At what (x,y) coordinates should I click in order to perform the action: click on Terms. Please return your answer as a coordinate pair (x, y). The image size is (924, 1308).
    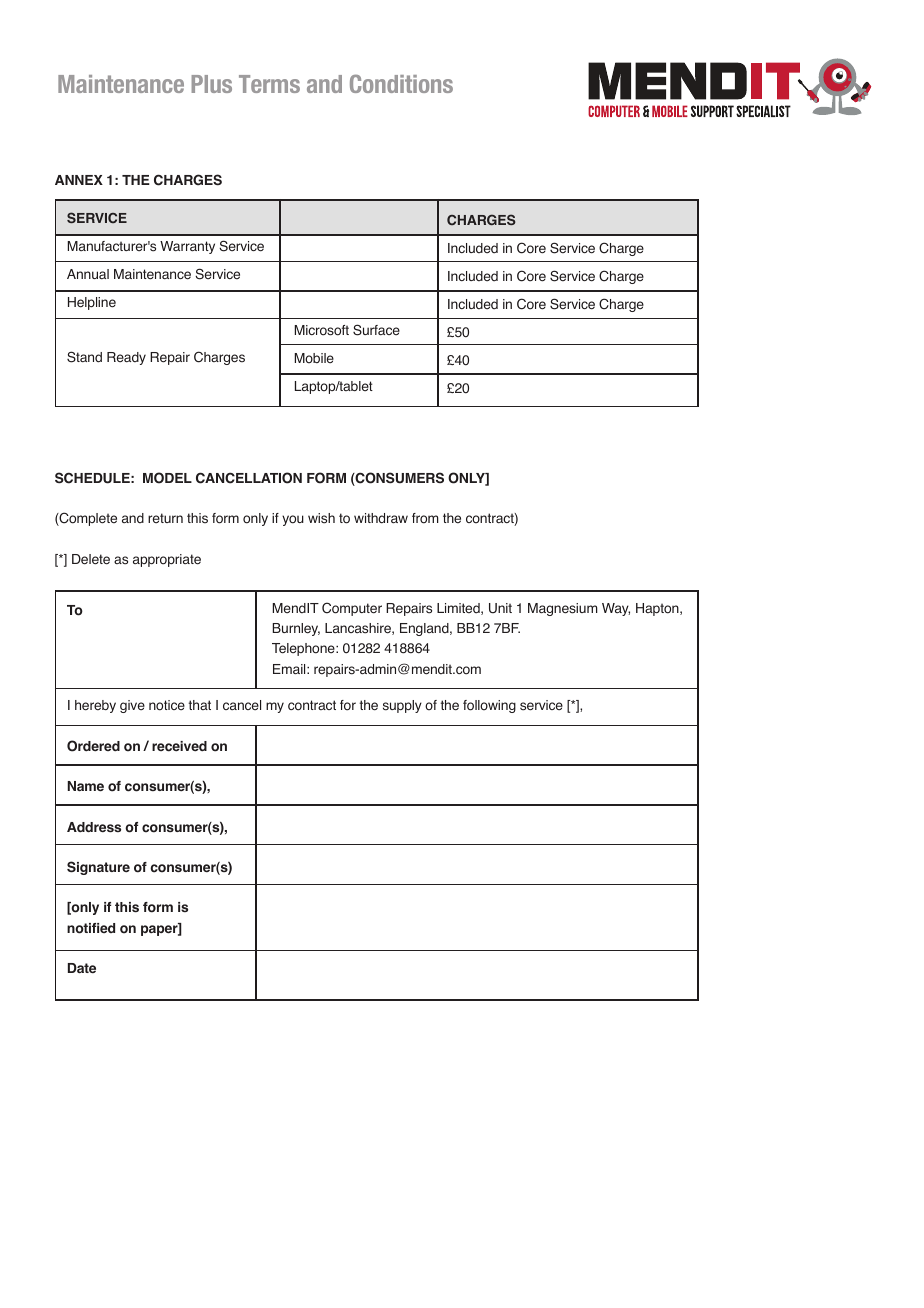
    Looking at the image, I should click on (269, 84).
